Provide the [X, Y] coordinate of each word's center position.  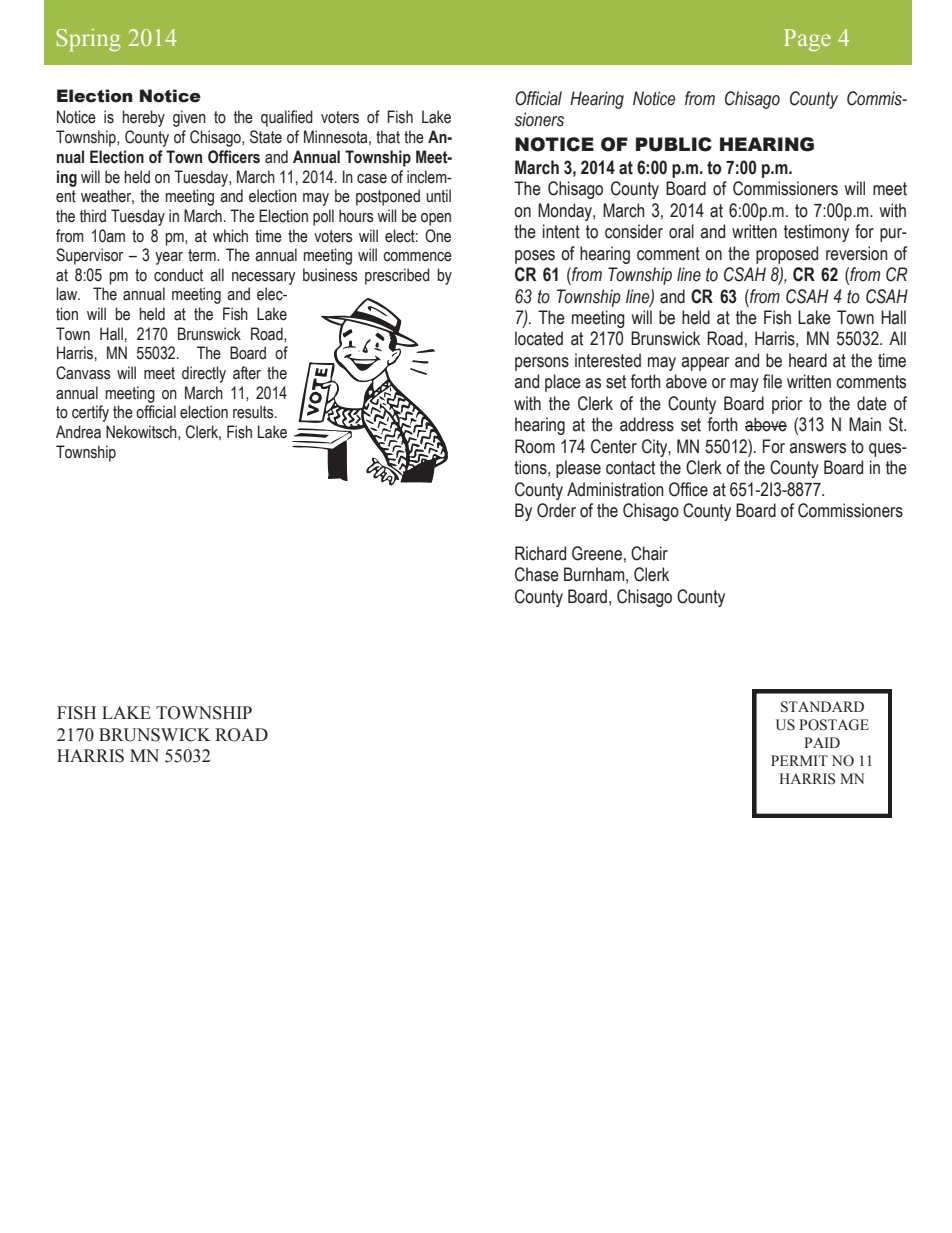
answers [817, 448]
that [388, 137]
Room [535, 446]
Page [807, 40]
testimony [816, 233]
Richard [540, 553]
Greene [597, 553]
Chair [649, 553]
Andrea [78, 432]
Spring [88, 40]
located [539, 338]
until [438, 196]
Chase [537, 574]
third [93, 216]
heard [808, 360]
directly [204, 374]
